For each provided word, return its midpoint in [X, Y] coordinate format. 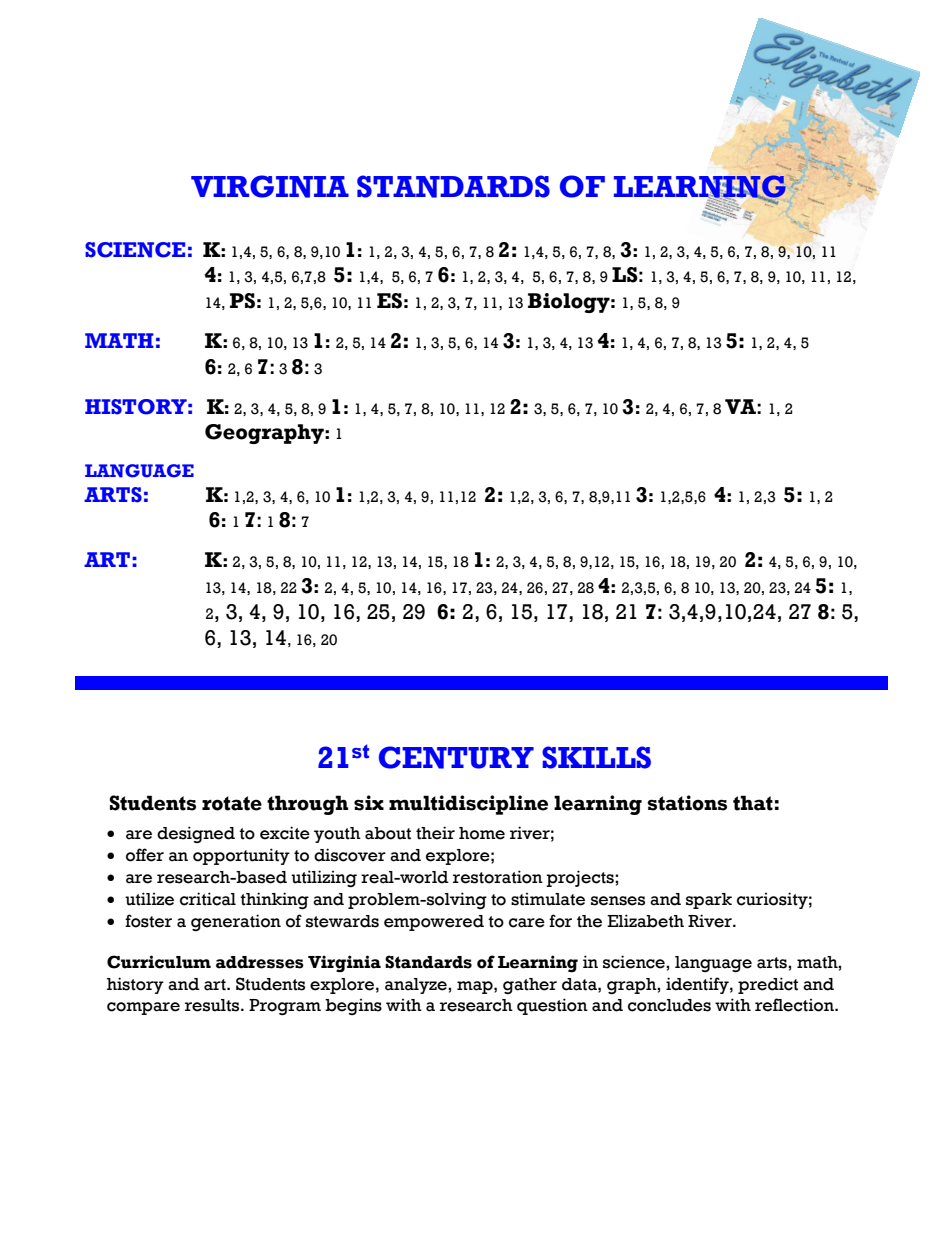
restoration [498, 877]
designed [196, 834]
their [435, 833]
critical [208, 899]
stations [687, 803]
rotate [232, 803]
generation [236, 923]
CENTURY [456, 757]
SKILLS [596, 757]
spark [709, 901]
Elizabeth [645, 921]
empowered [434, 923]
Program [285, 1007]
